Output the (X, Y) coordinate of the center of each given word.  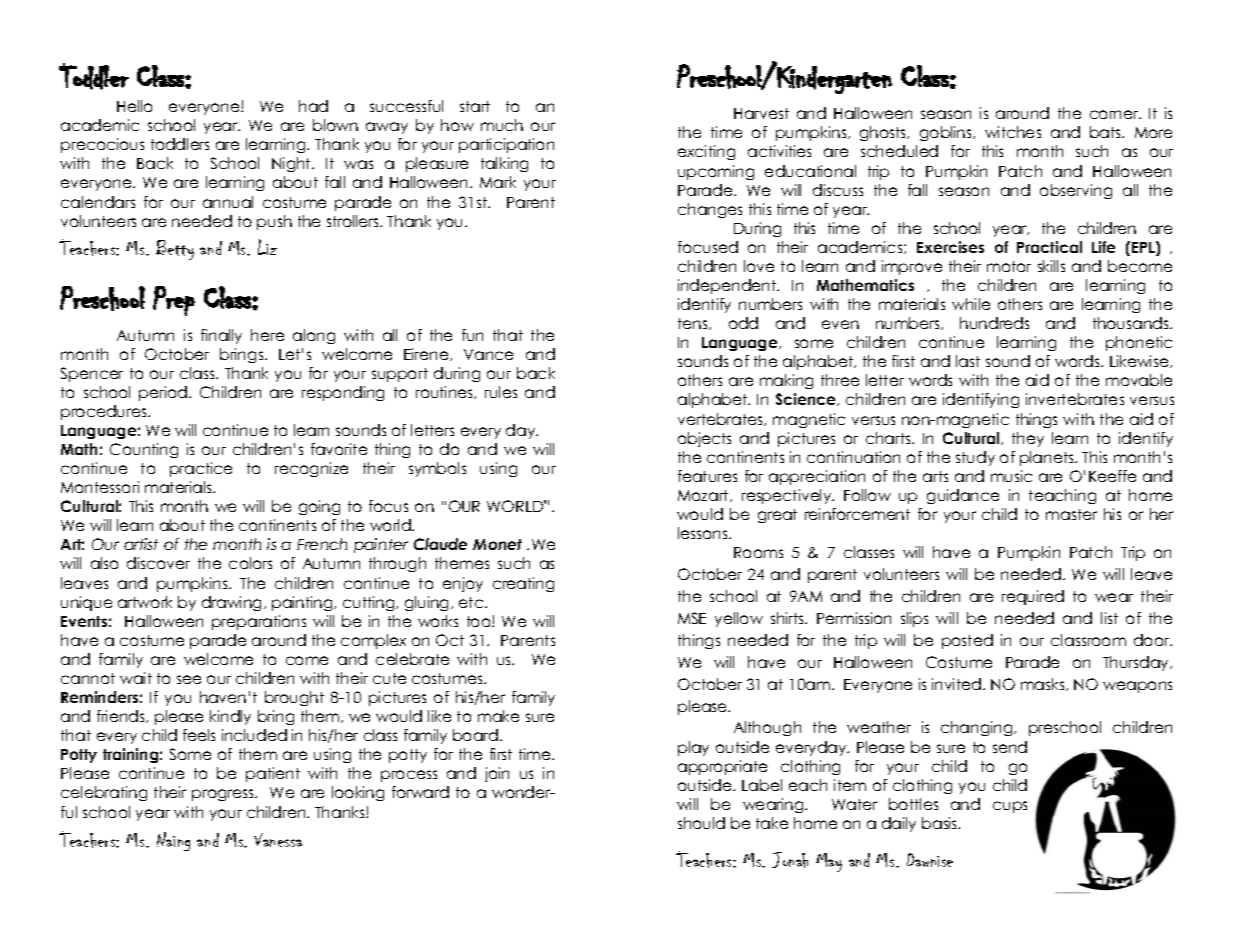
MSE (692, 618)
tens (694, 324)
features (707, 476)
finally (221, 336)
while (971, 304)
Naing (173, 841)
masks (1044, 684)
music (1011, 476)
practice (201, 469)
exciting (706, 152)
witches (1013, 132)
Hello (134, 106)
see (189, 679)
